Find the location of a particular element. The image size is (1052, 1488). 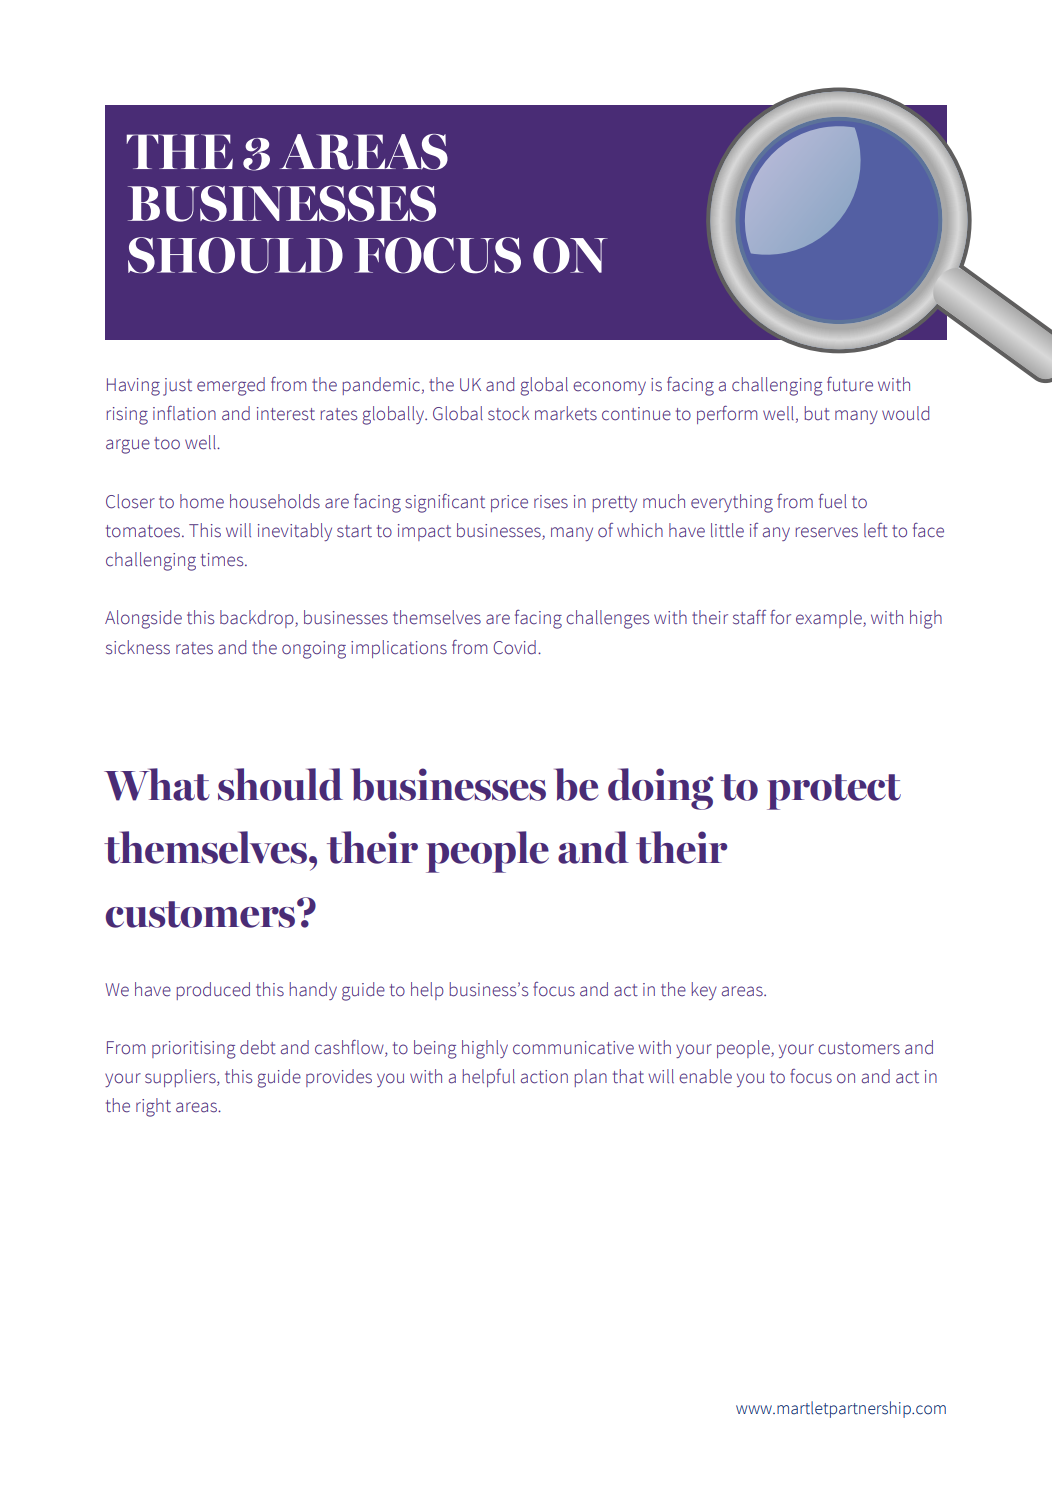

inflation is located at coordinates (184, 413).
